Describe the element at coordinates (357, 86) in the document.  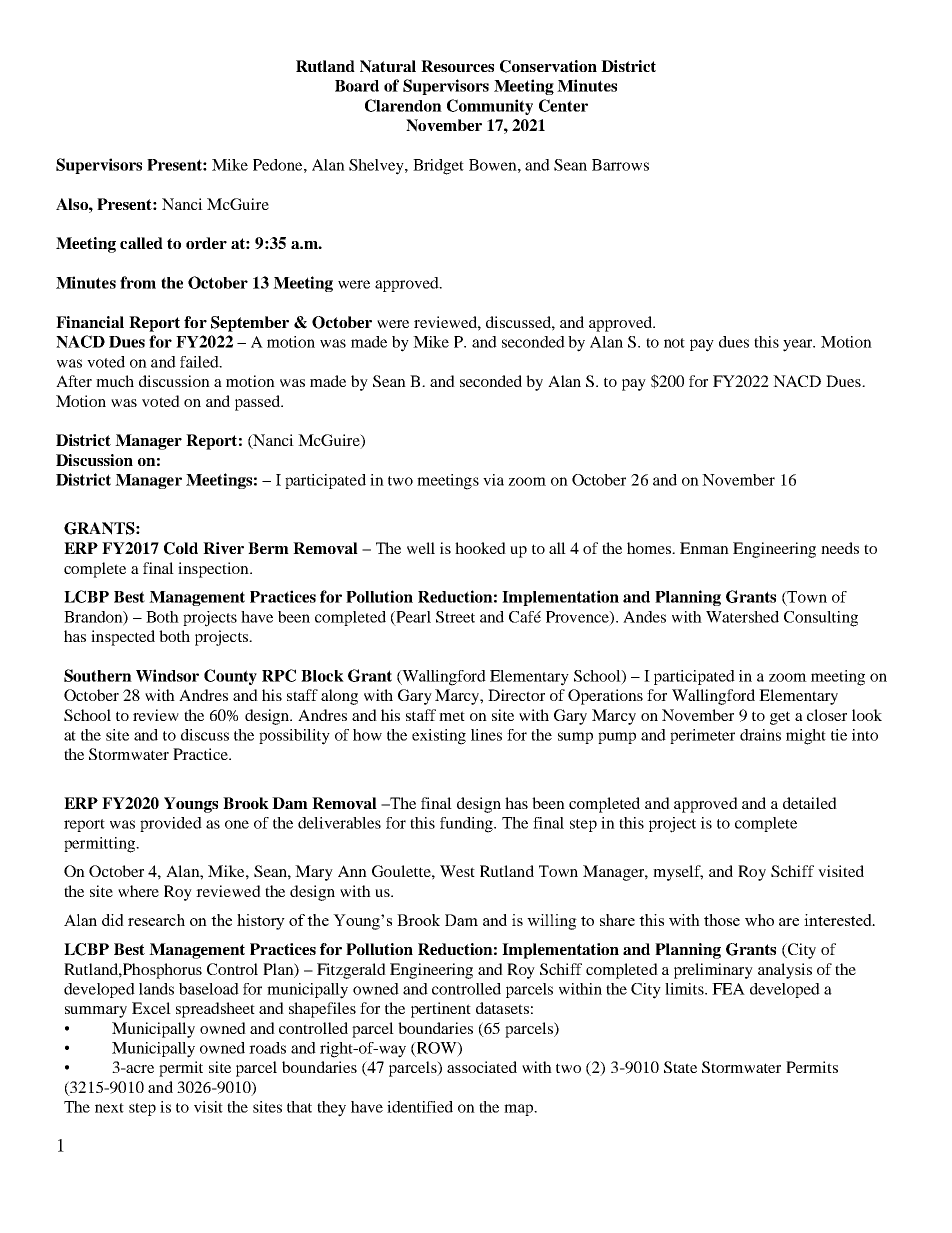
I see `Board` at that location.
